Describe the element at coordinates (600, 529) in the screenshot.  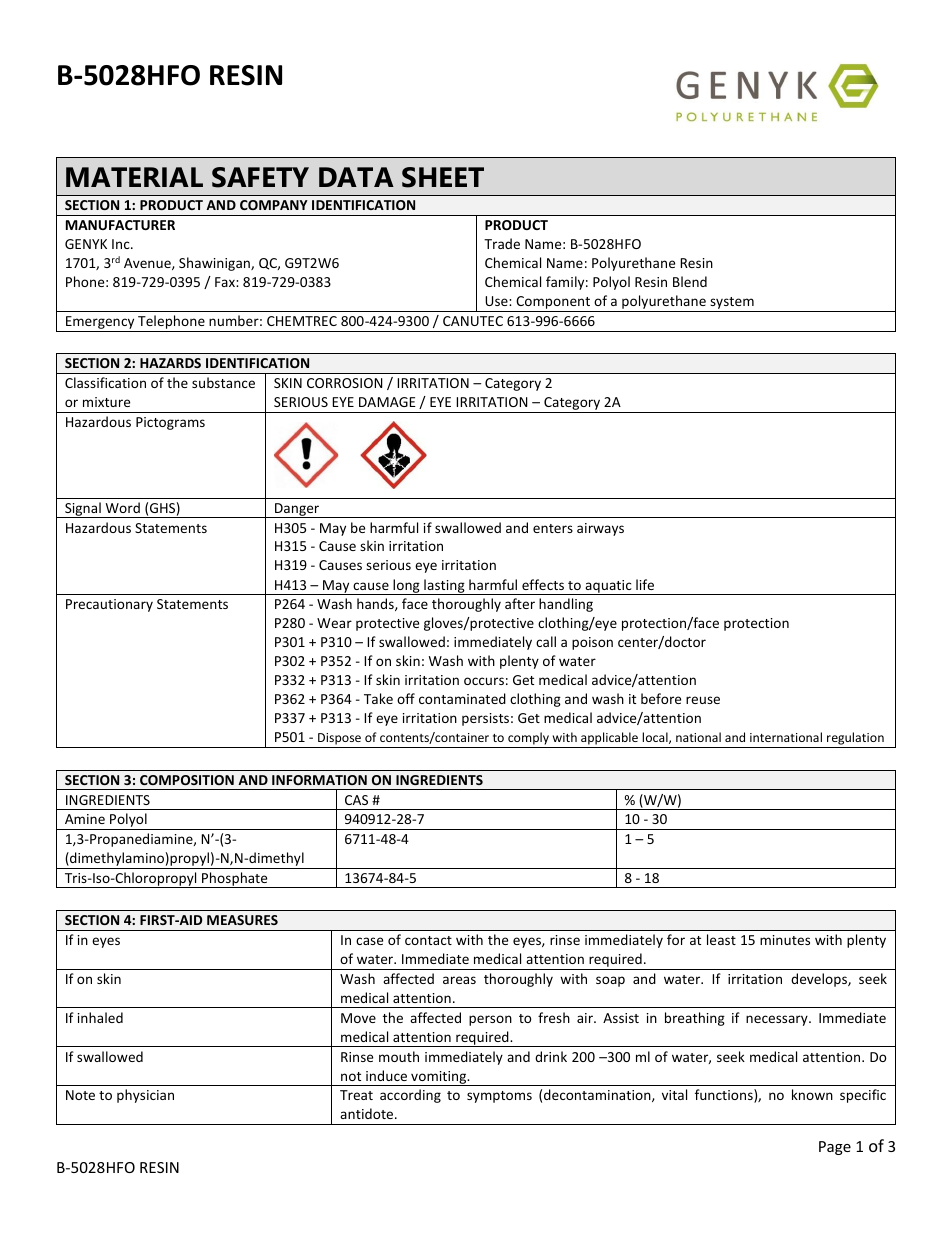
I see `airways` at that location.
